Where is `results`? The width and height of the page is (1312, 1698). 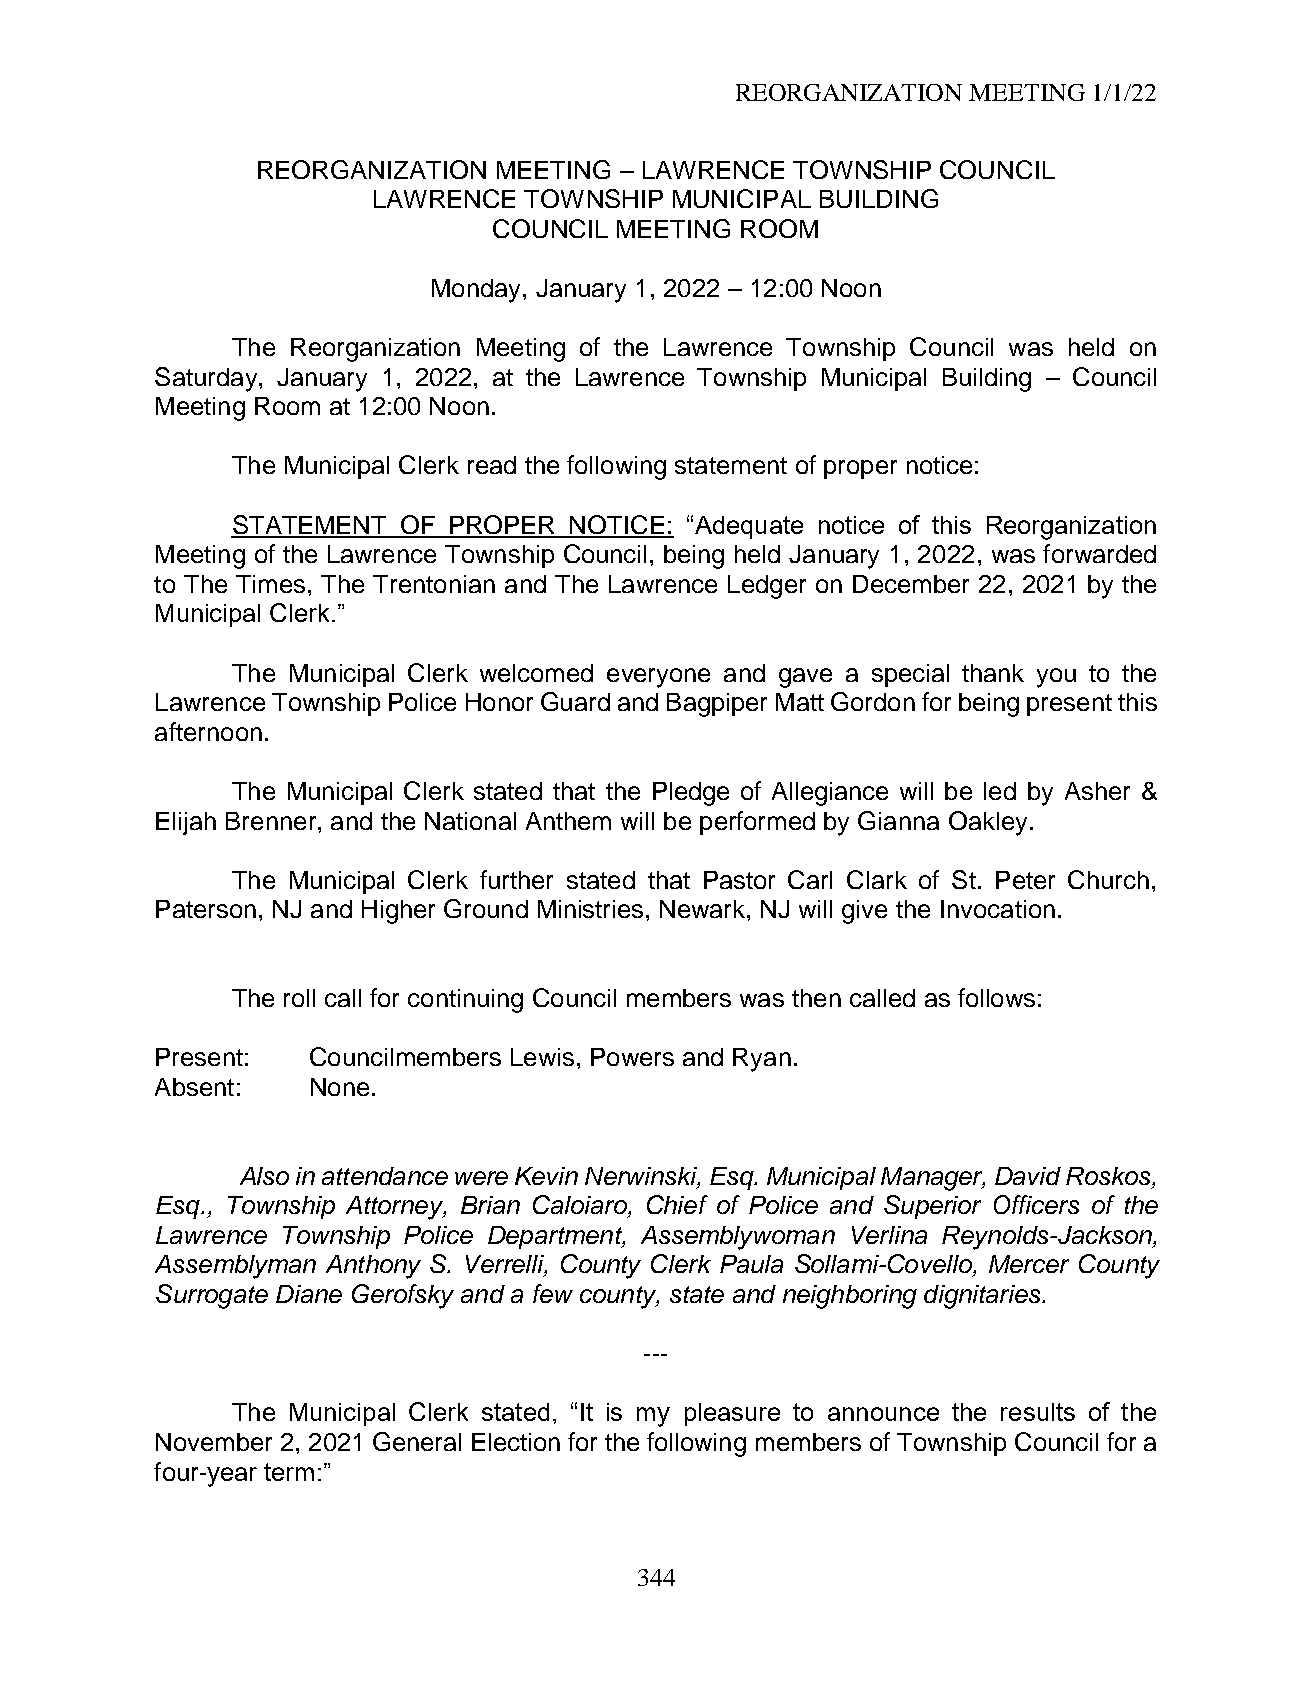
results is located at coordinates (1038, 1412).
